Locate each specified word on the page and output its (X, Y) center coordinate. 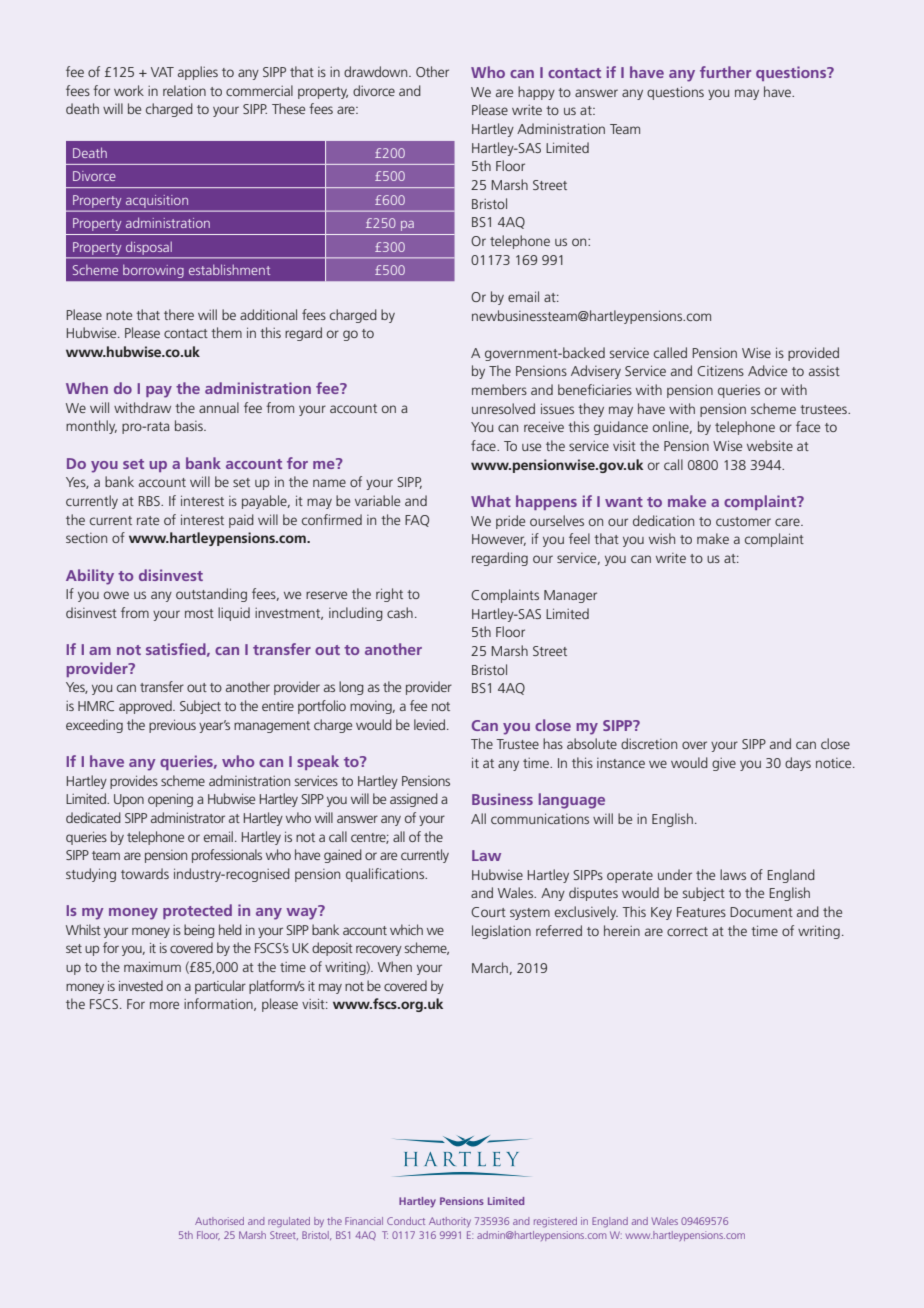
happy (536, 93)
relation (184, 90)
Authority (450, 1222)
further (725, 72)
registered (555, 1222)
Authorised (219, 1221)
